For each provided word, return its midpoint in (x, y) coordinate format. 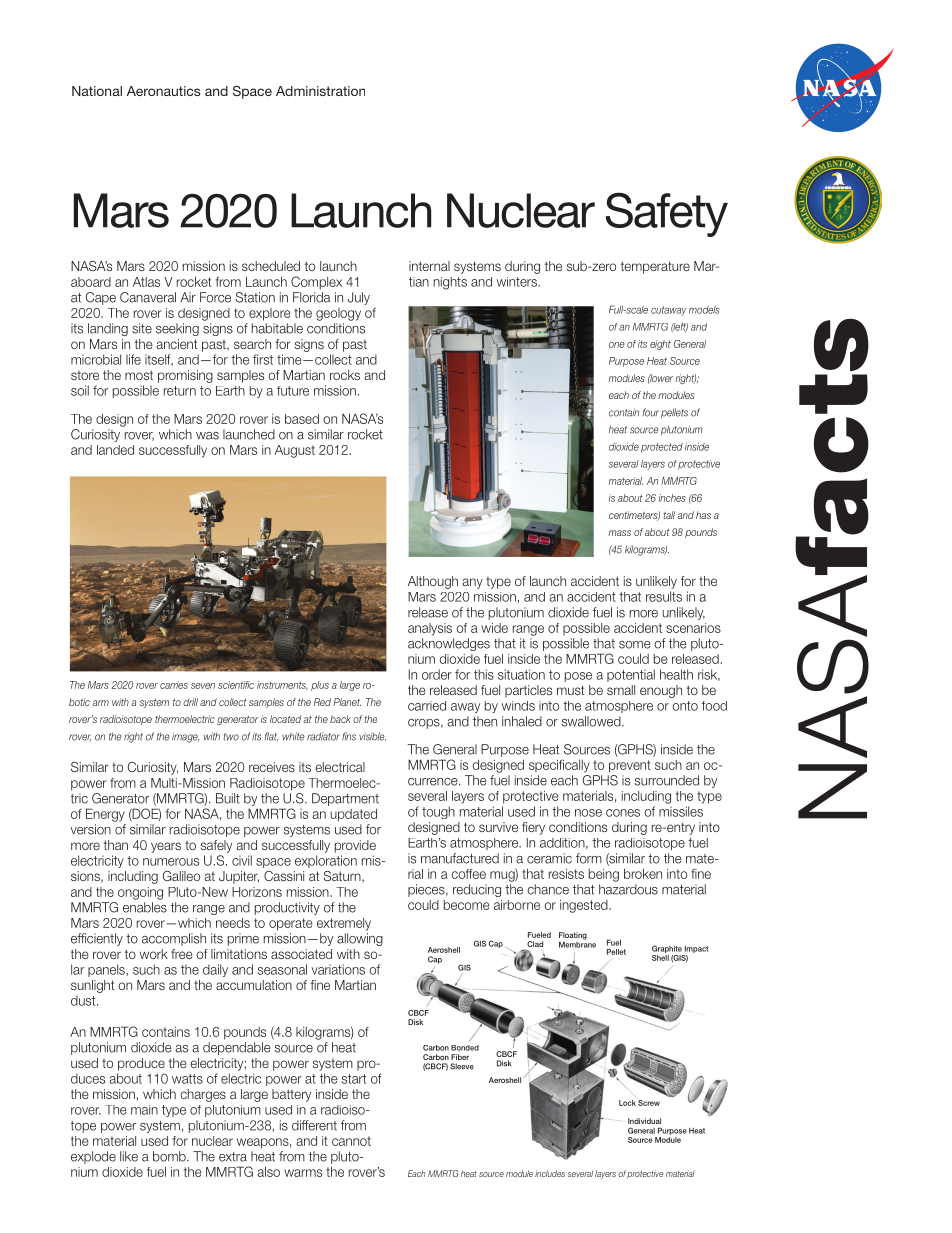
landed (115, 450)
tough (438, 812)
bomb (170, 1156)
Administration (320, 91)
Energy (105, 815)
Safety (667, 214)
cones (623, 813)
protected (662, 448)
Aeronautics (164, 91)
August (295, 451)
